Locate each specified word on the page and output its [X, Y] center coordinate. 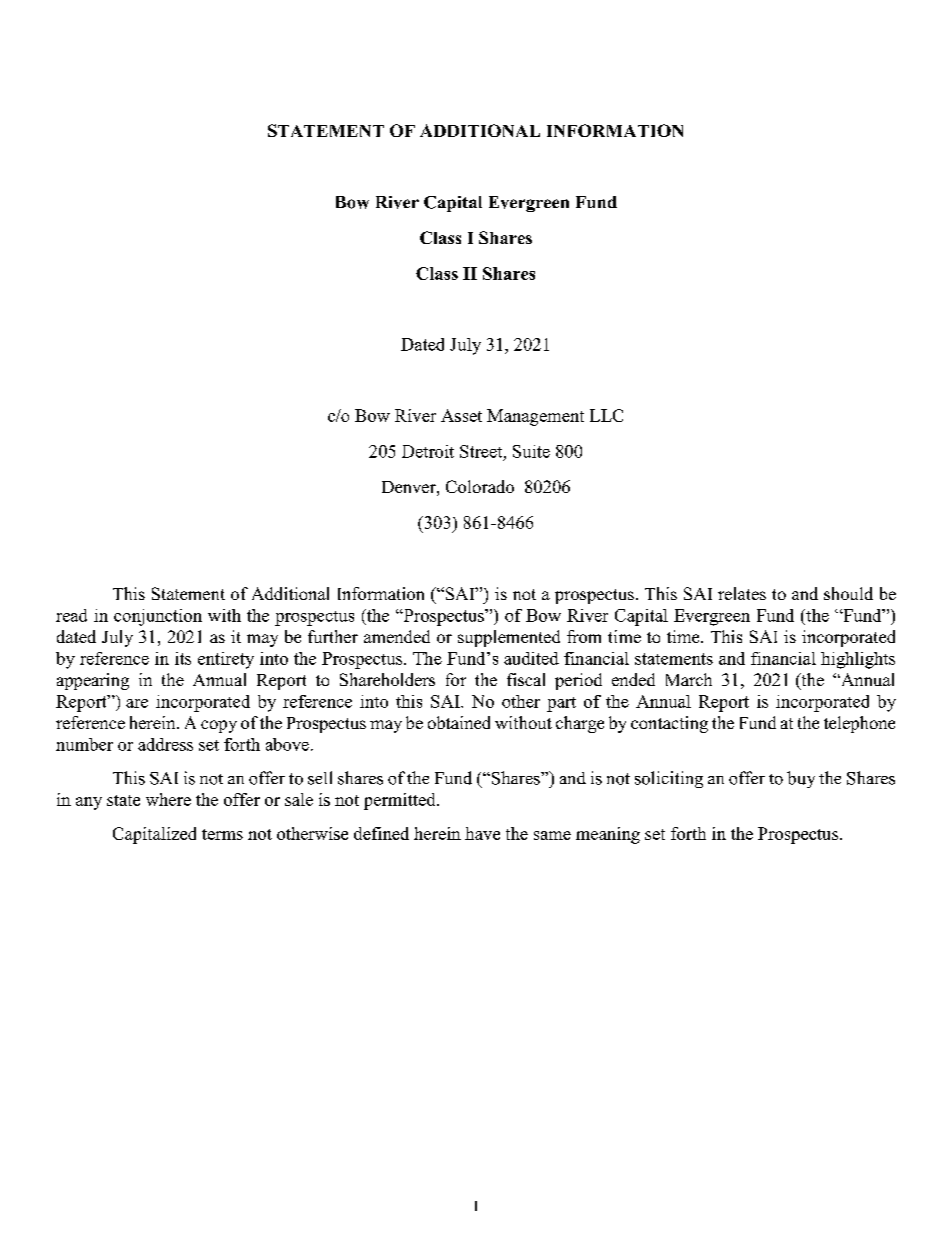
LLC [606, 415]
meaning [608, 835]
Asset [461, 415]
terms [222, 834]
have [482, 833]
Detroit [428, 451]
